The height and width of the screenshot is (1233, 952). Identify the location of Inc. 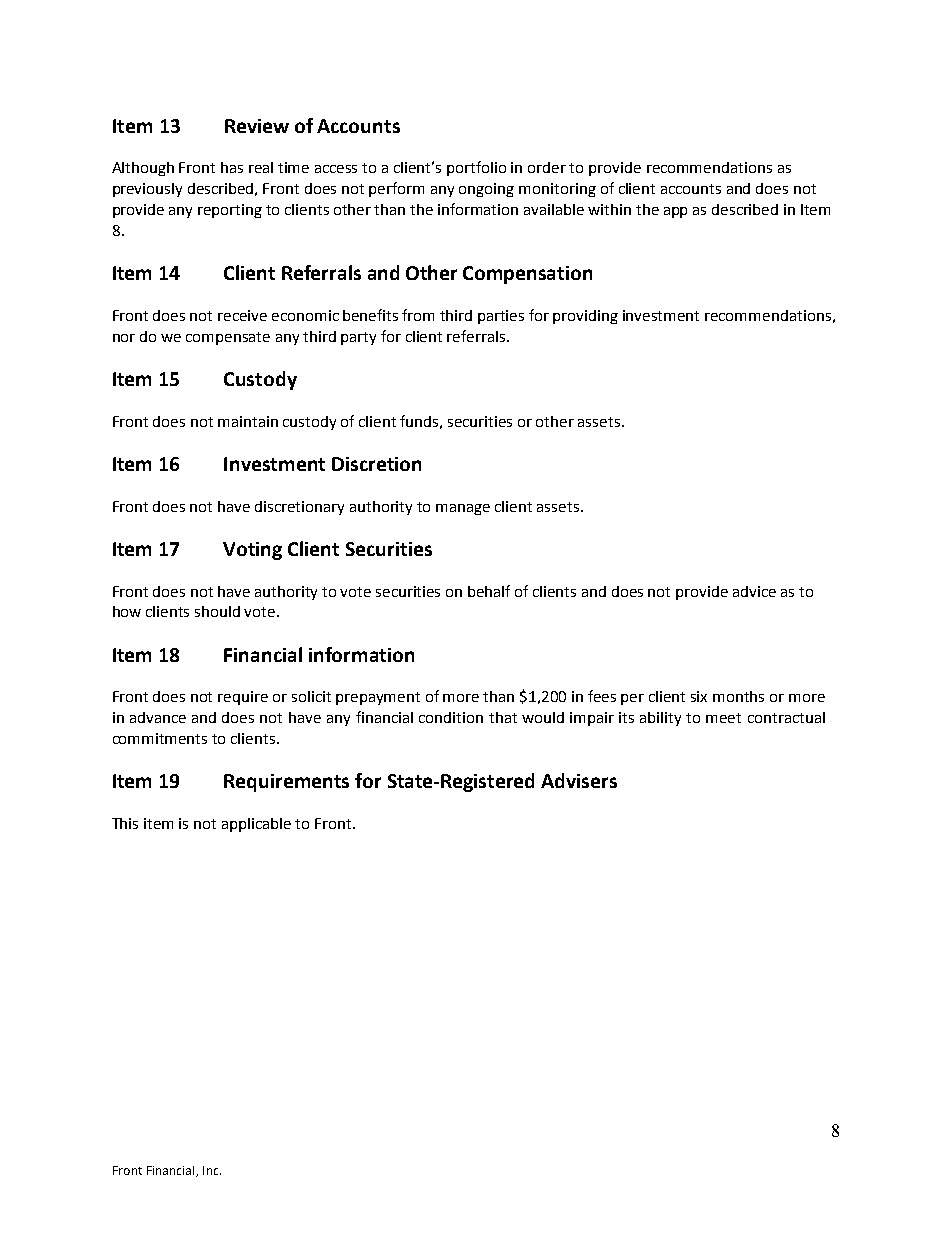
(212, 1170).
